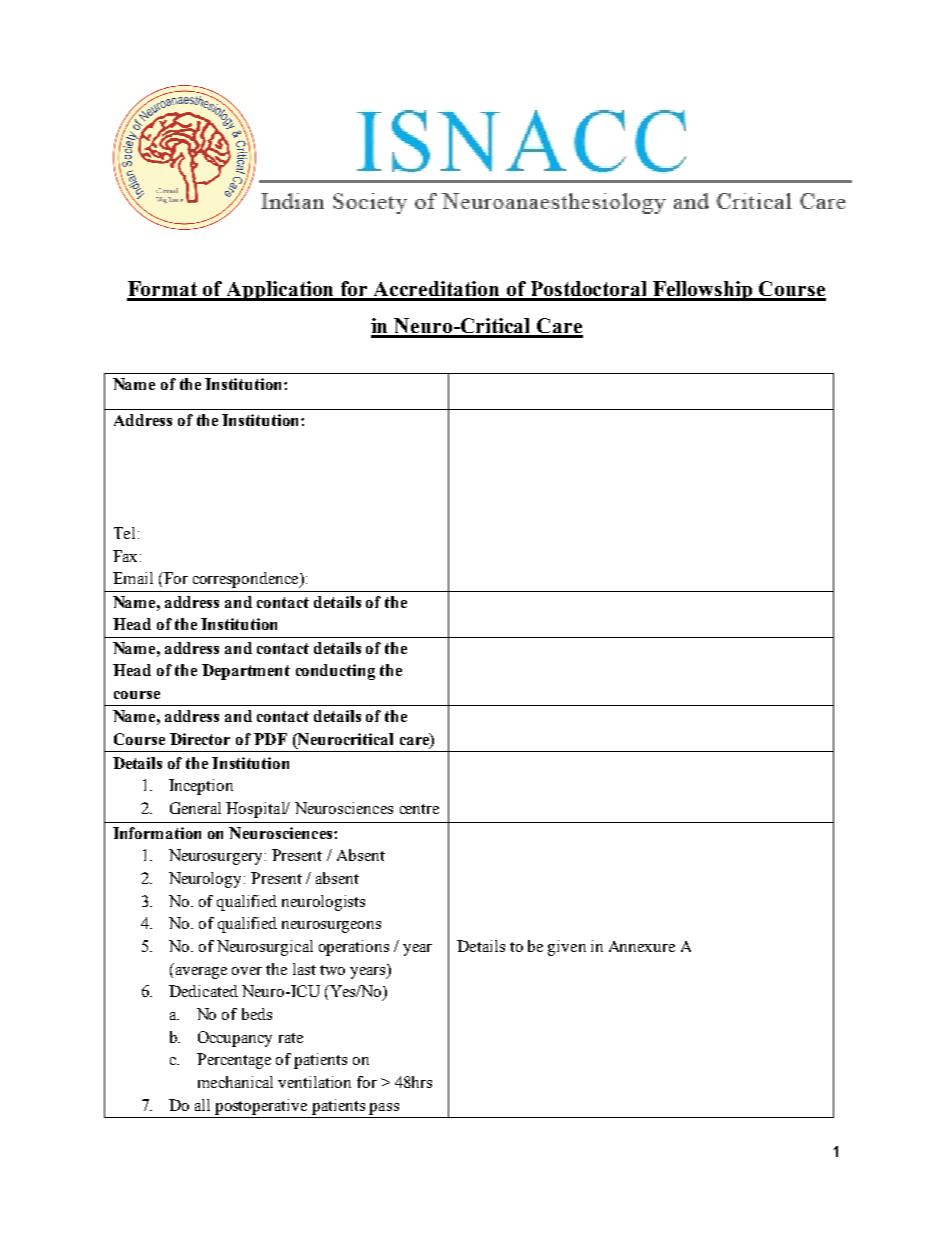  Describe the element at coordinates (202, 1105) in the screenshot. I see `all` at that location.
